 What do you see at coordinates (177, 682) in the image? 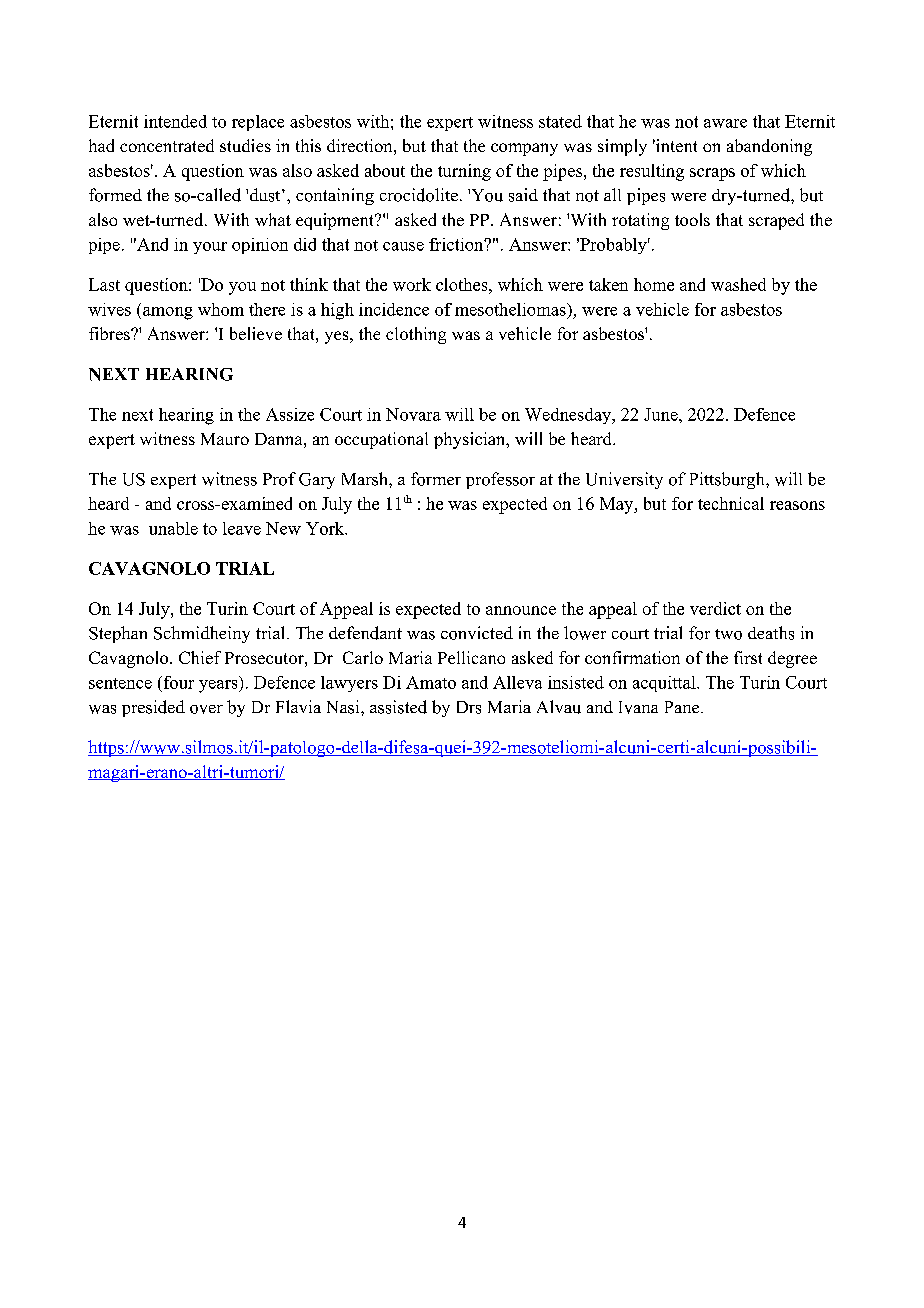
I see `four` at bounding box center [177, 682].
